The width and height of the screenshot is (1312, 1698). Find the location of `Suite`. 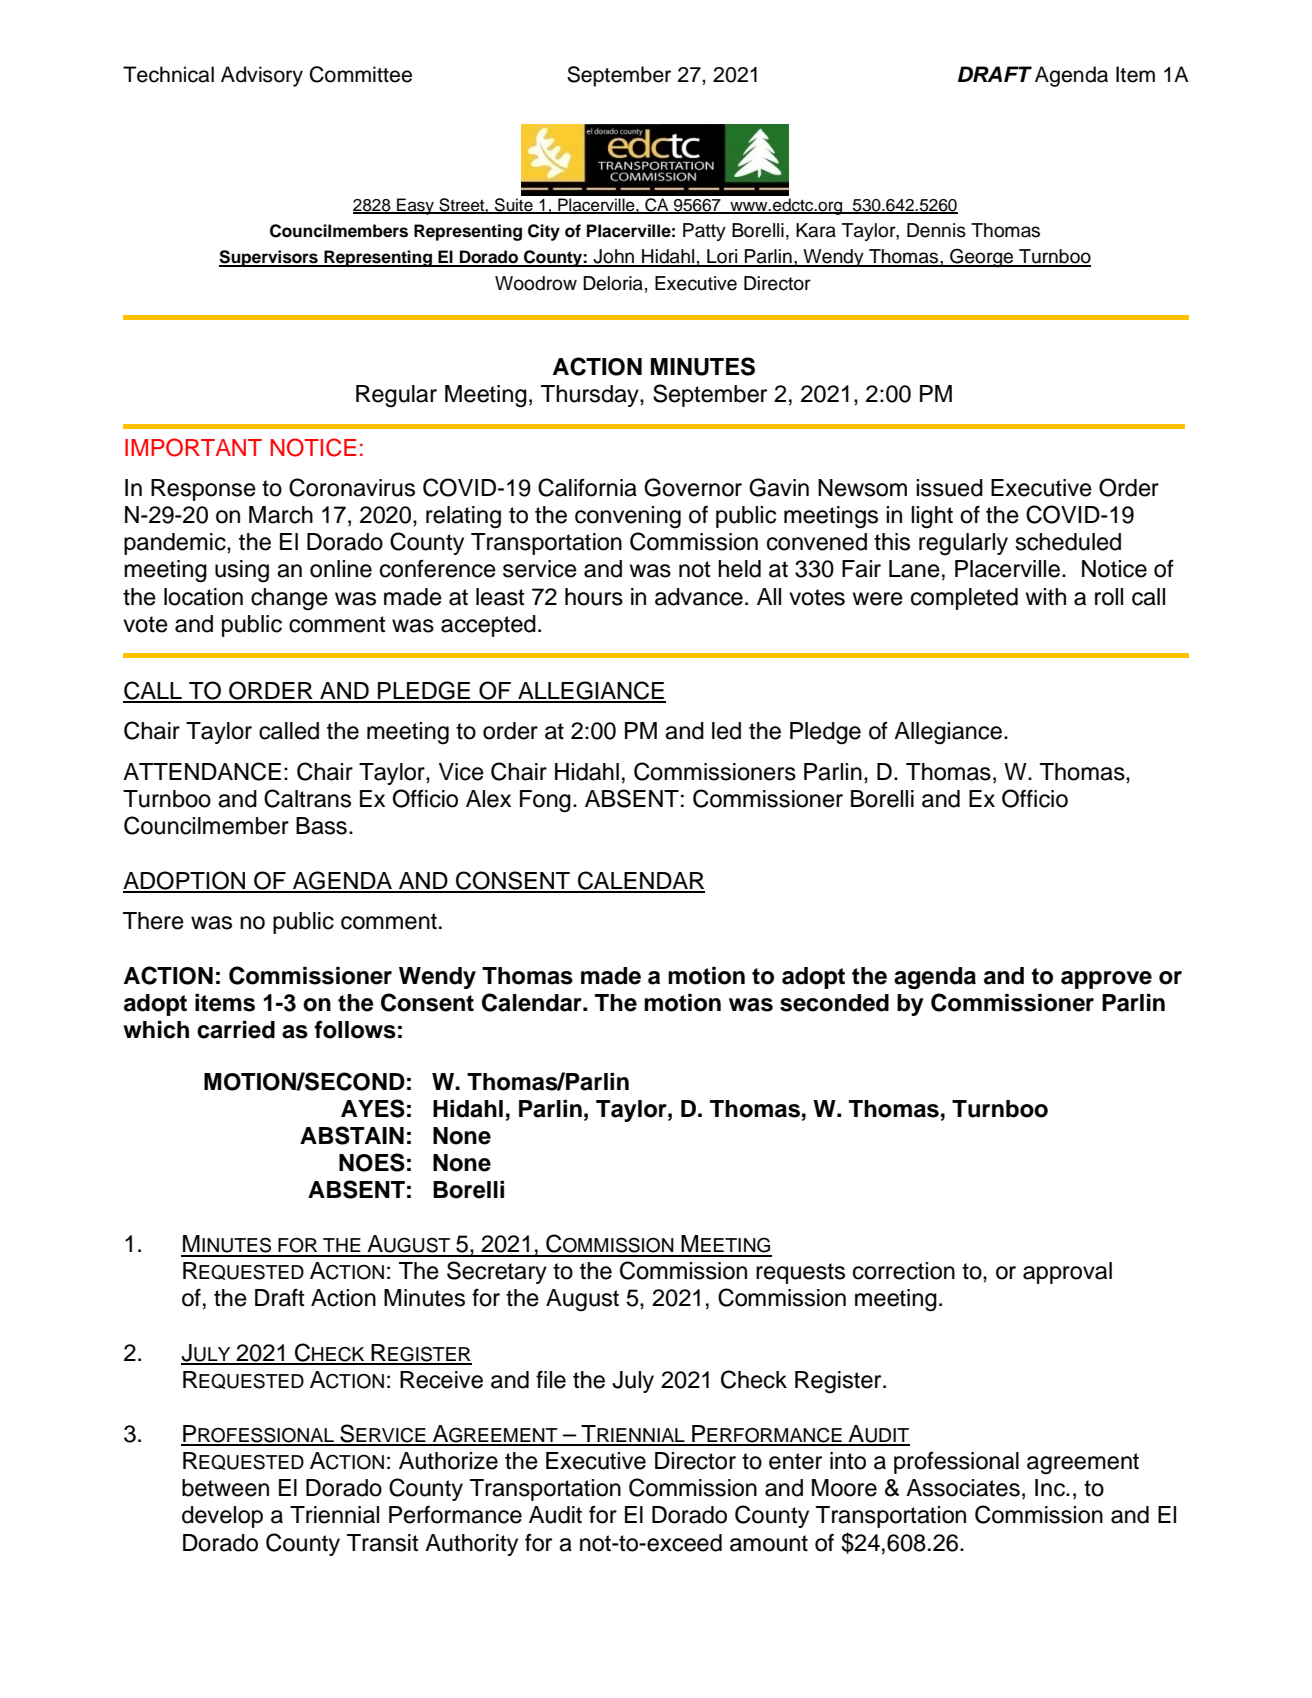

Suite is located at coordinates (514, 206).
